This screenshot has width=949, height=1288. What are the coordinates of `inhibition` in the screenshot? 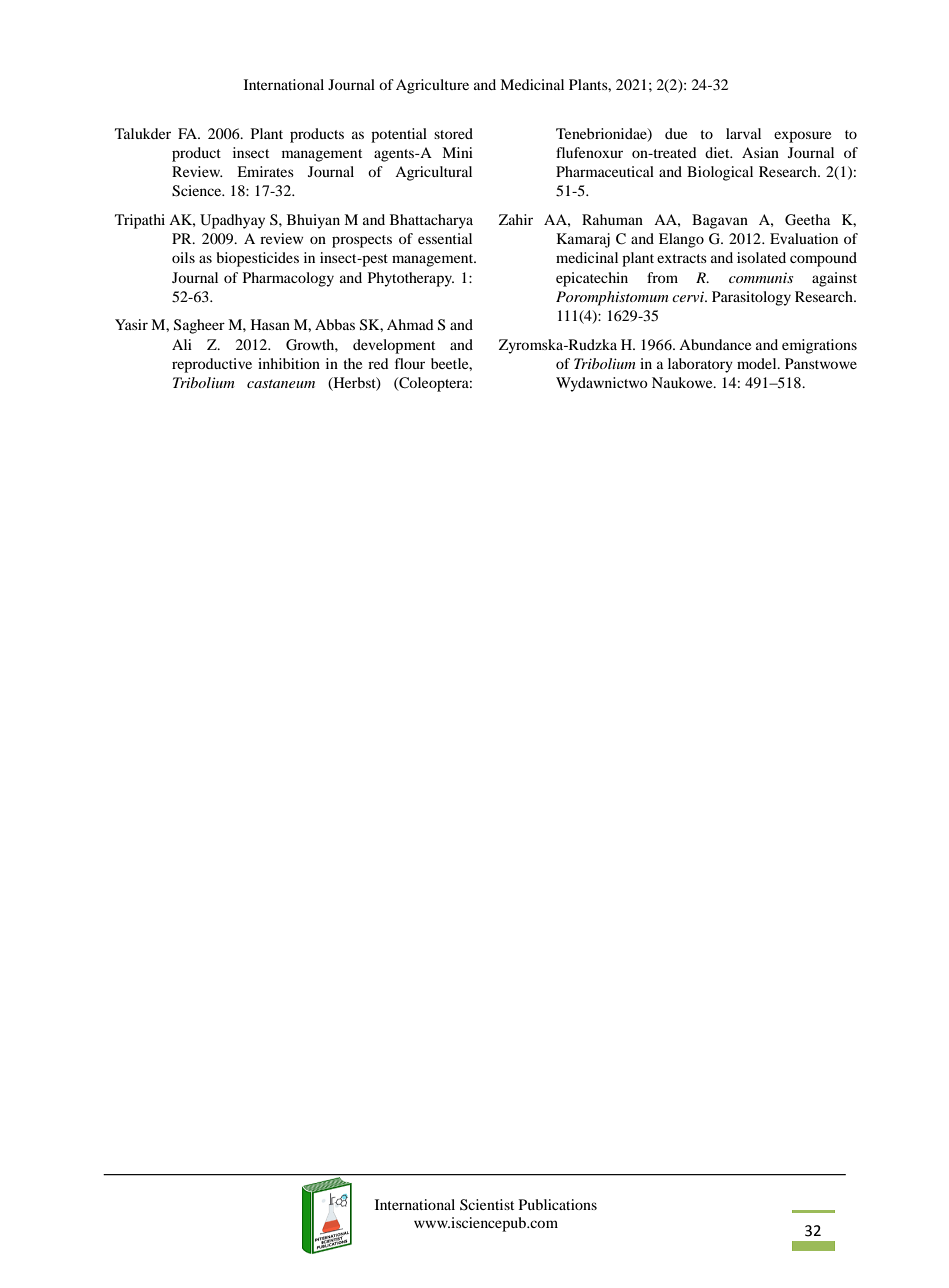 It's located at (289, 363).
